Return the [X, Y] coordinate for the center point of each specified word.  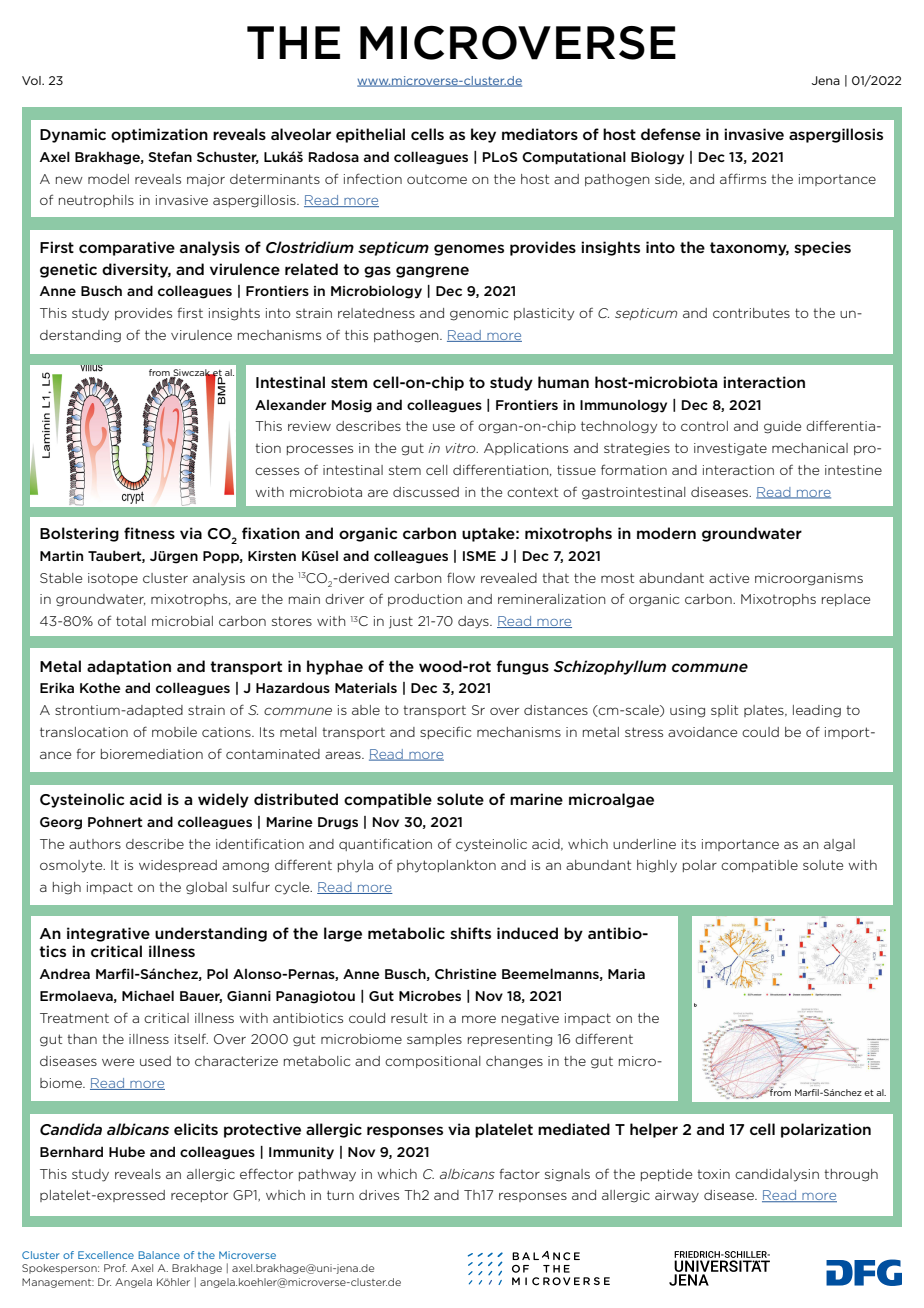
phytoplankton [446, 866]
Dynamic [73, 135]
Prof [115, 1268]
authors [95, 844]
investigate [730, 449]
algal [839, 845]
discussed [426, 492]
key [483, 135]
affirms [743, 178]
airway [677, 1196]
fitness [149, 533]
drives [379, 1195]
